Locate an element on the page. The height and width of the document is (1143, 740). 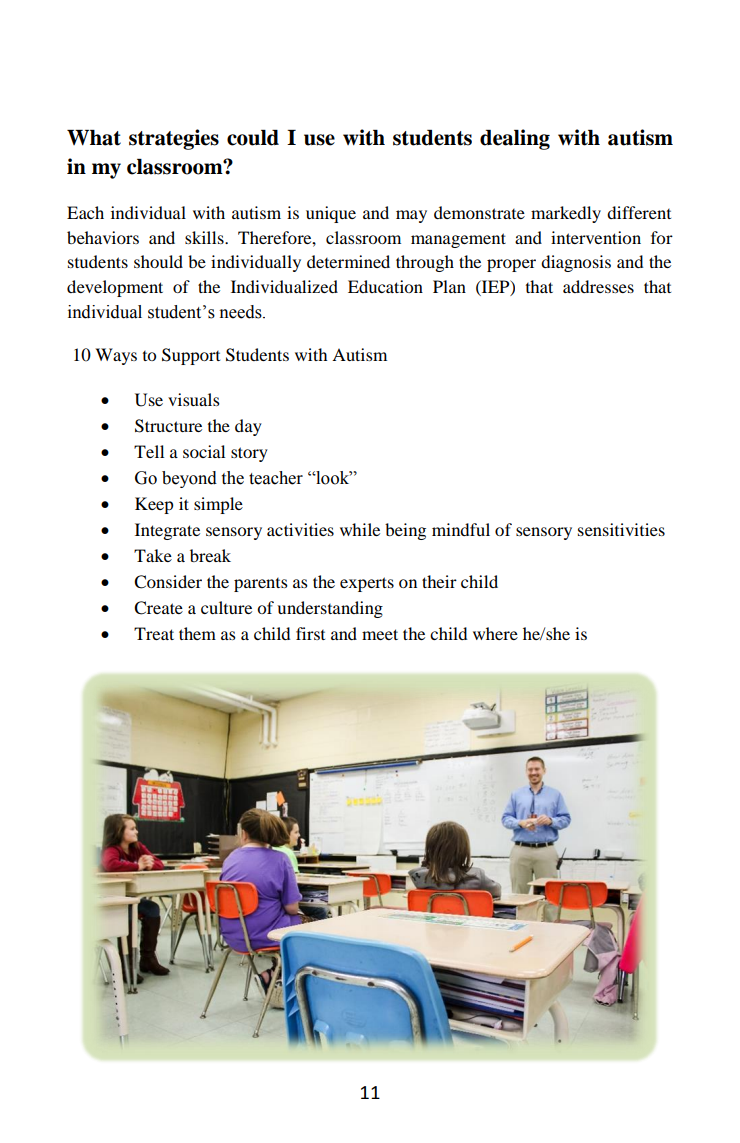
development is located at coordinates (115, 288).
